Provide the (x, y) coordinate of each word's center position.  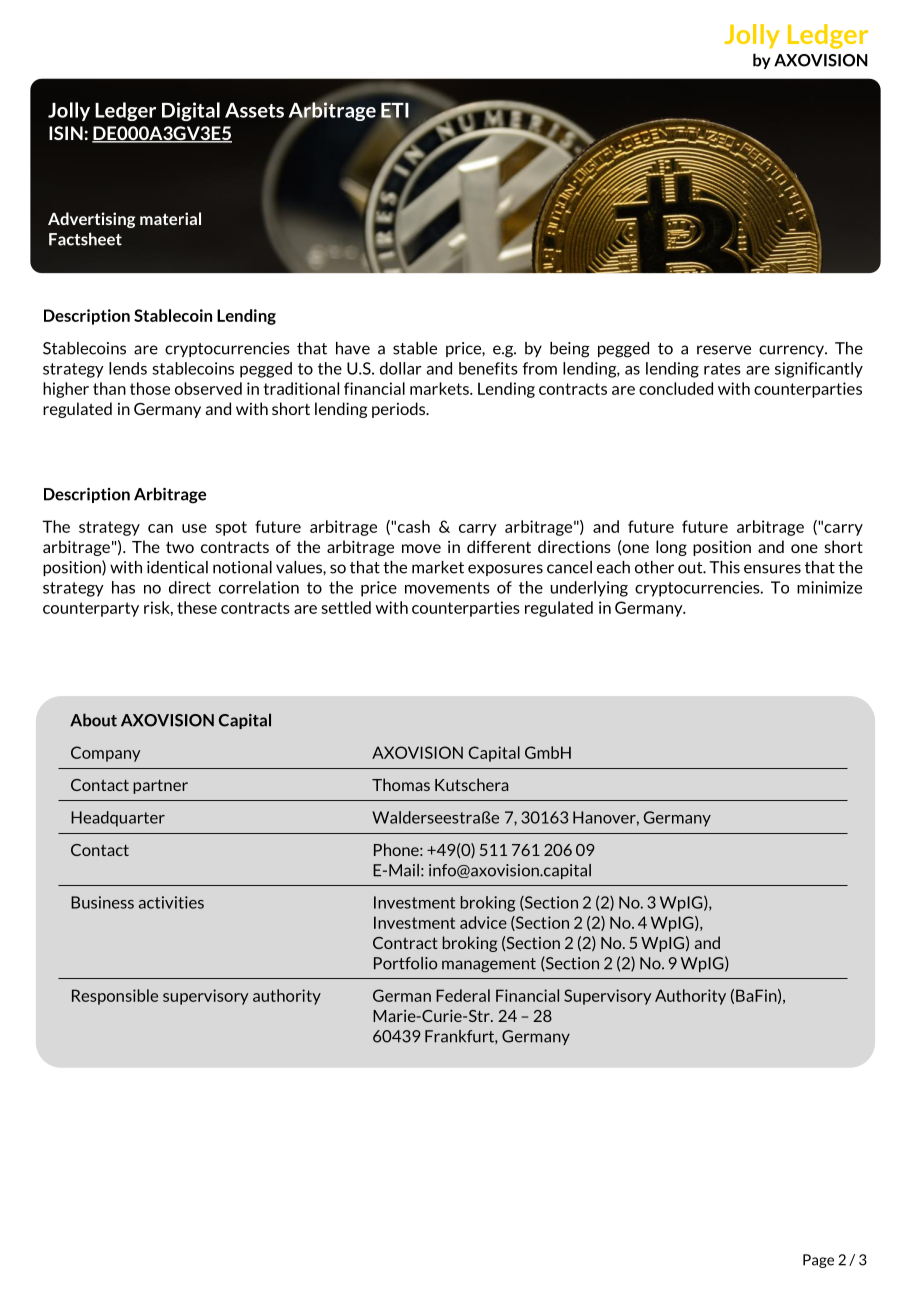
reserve (724, 350)
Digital (191, 111)
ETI (395, 111)
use (194, 528)
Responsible (115, 997)
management (489, 965)
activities (171, 902)
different (499, 546)
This (724, 567)
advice (483, 922)
